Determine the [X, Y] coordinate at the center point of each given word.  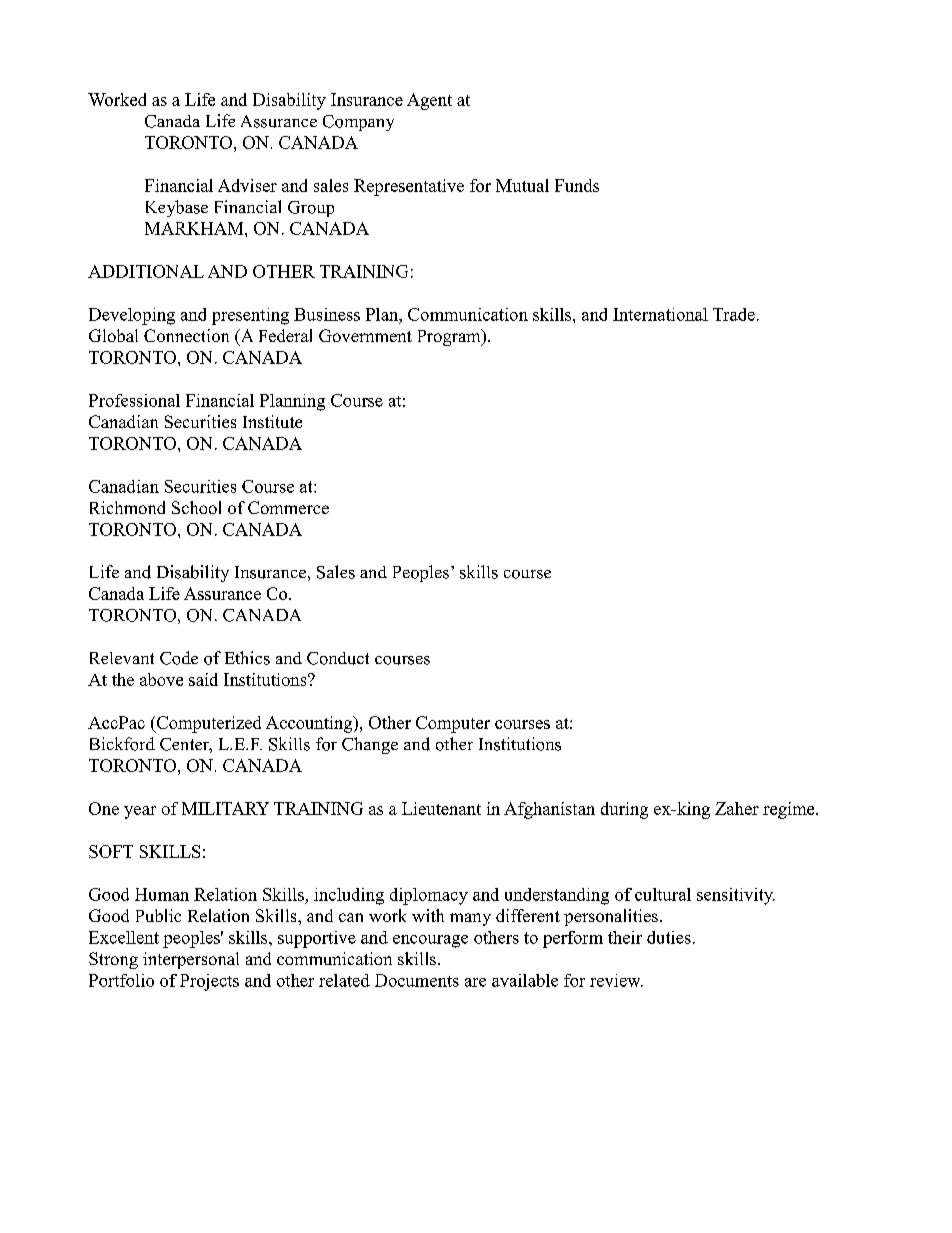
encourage [430, 941]
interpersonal [191, 960]
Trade [734, 314]
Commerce [288, 507]
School [196, 507]
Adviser [247, 185]
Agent [429, 101]
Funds [577, 185]
